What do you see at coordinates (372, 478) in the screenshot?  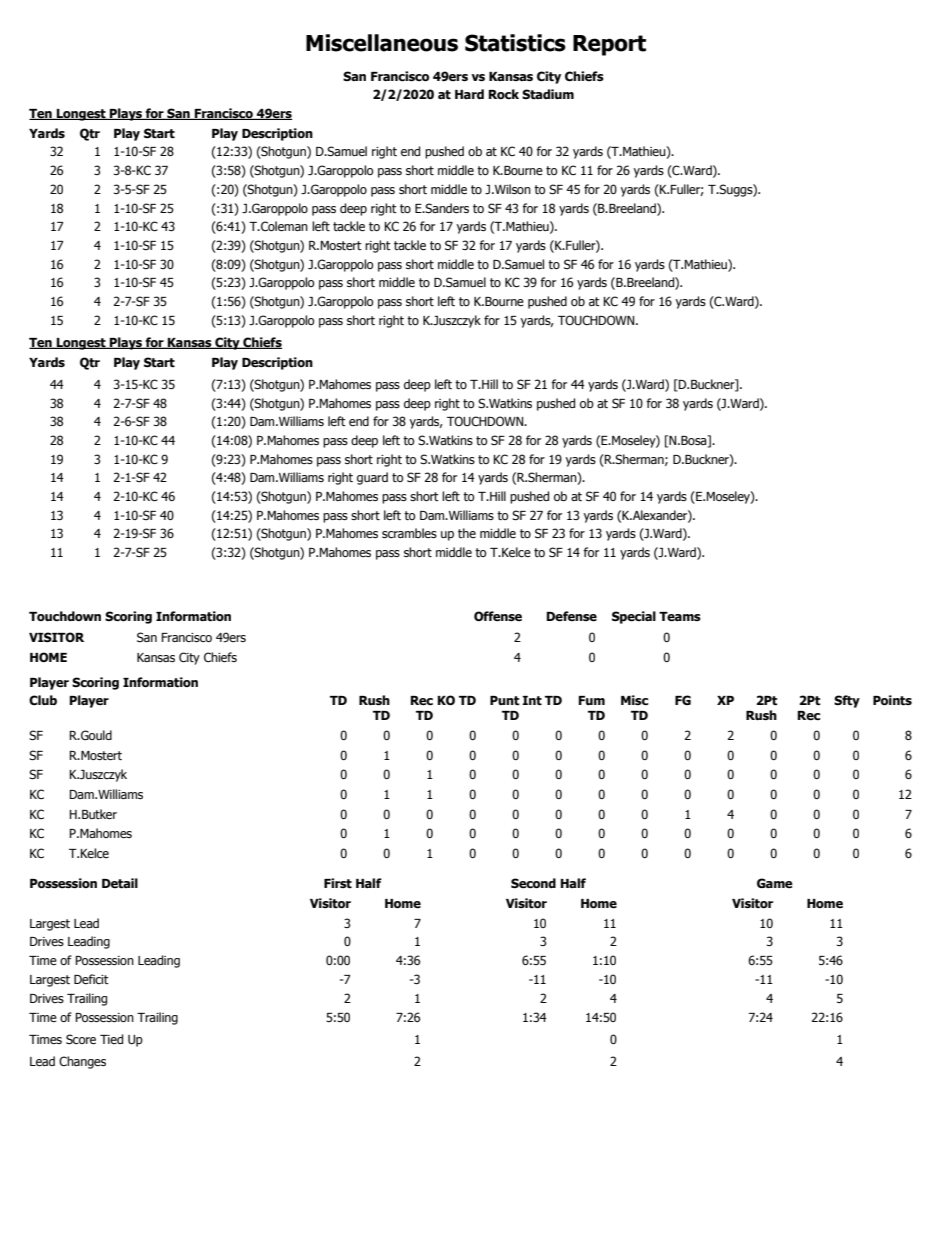 I see `guard` at bounding box center [372, 478].
